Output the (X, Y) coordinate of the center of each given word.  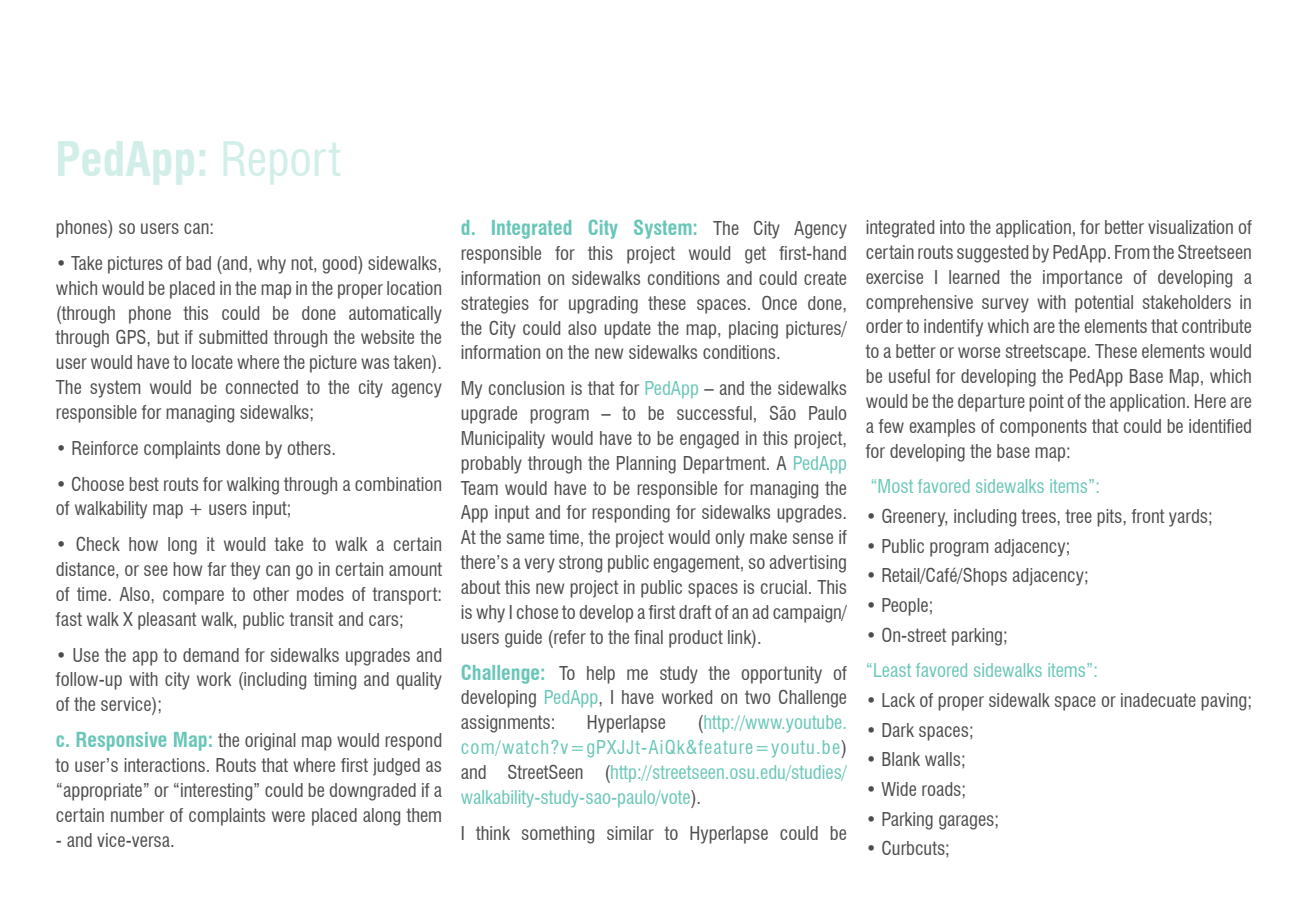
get (755, 255)
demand (211, 655)
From (1132, 252)
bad (198, 263)
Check (98, 544)
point (1046, 403)
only (730, 539)
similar (630, 833)
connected (262, 387)
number (137, 815)
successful (714, 413)
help (601, 675)
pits (1110, 518)
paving (1223, 702)
